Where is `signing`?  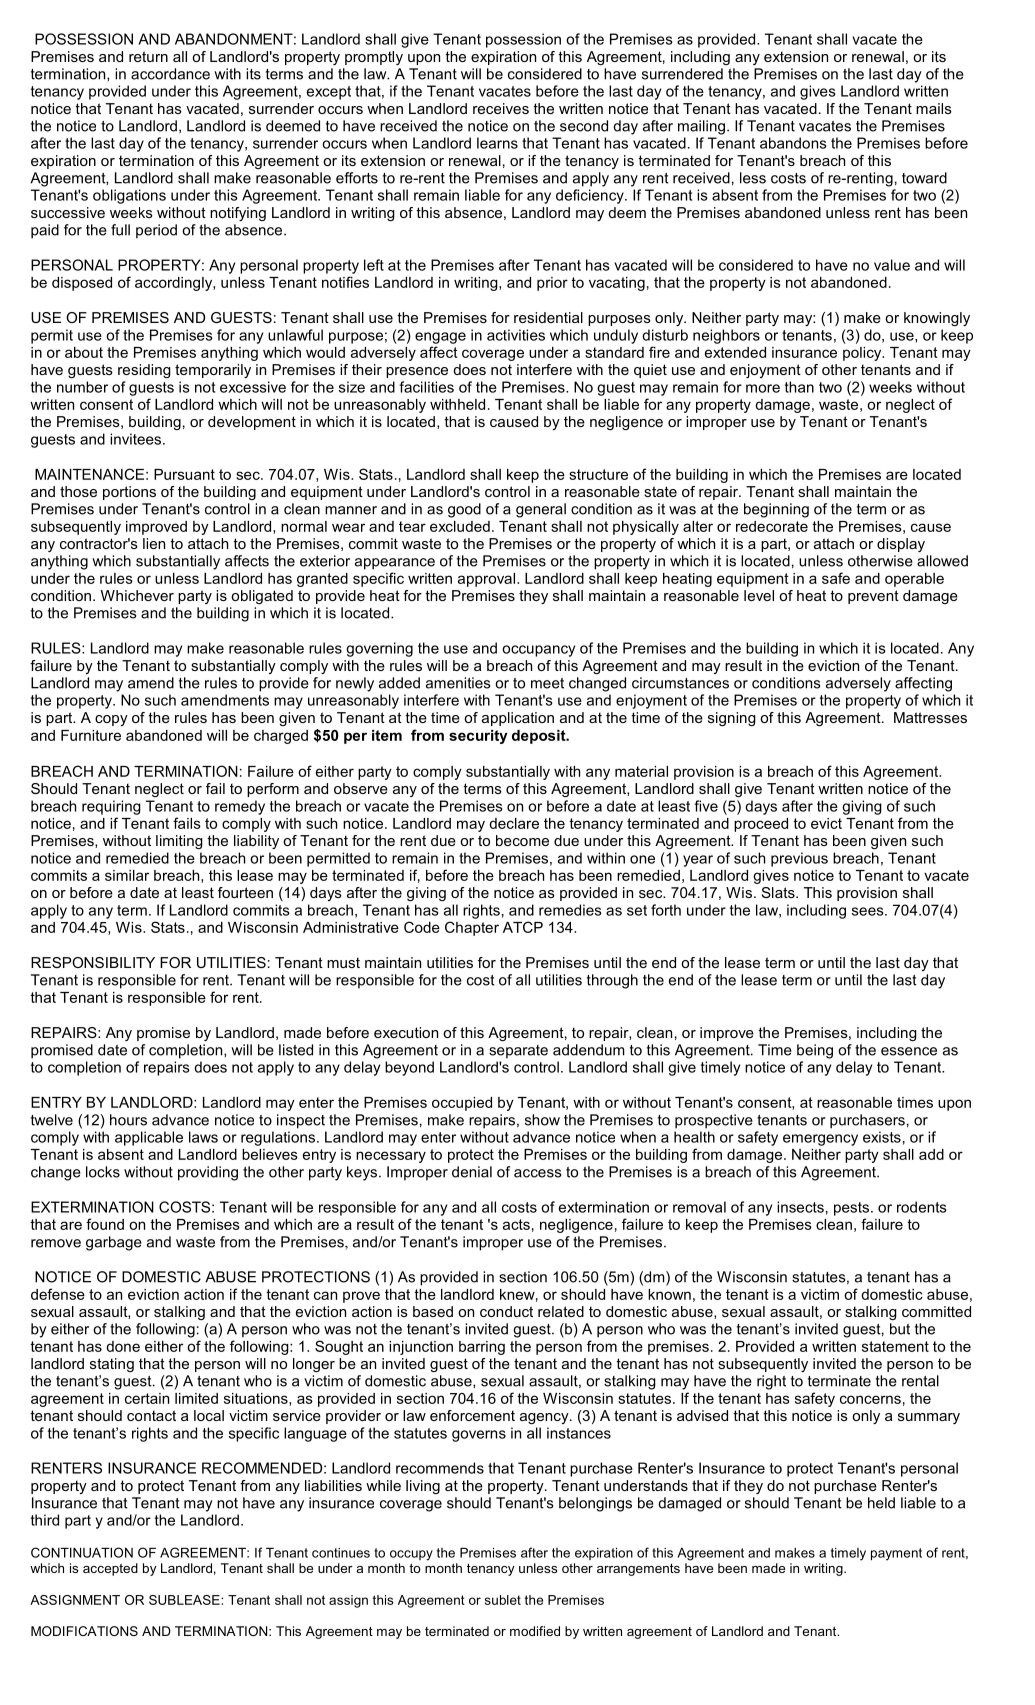
signing is located at coordinates (732, 719).
